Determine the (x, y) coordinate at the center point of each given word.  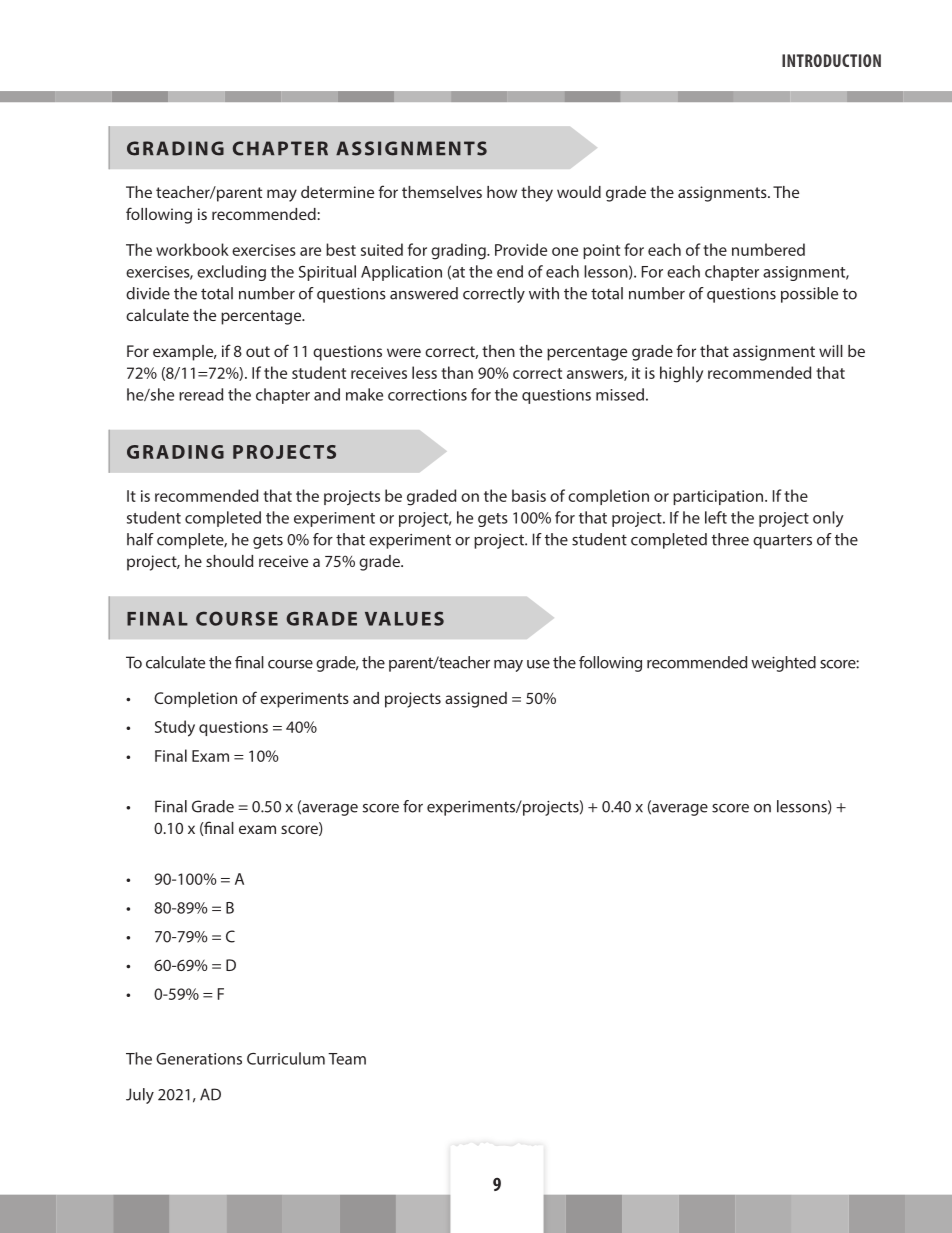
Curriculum (286, 1058)
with (544, 293)
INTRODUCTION (831, 60)
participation (719, 497)
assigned (476, 700)
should (229, 561)
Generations (199, 1059)
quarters (782, 542)
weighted (783, 664)
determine (337, 192)
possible (809, 295)
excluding (231, 273)
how (502, 192)
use (538, 664)
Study (175, 728)
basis (529, 495)
